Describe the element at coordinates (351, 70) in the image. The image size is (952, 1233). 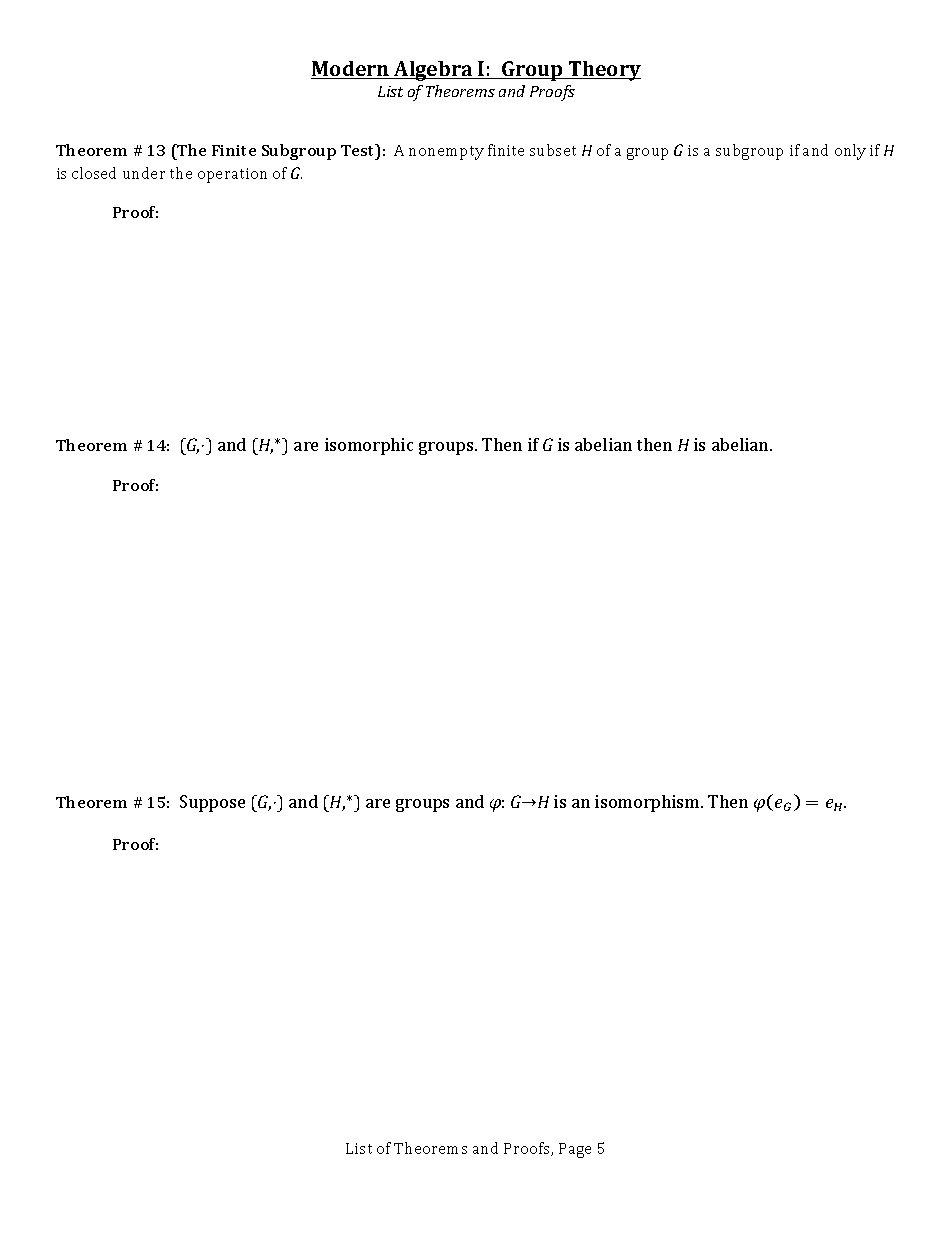
I see `Modern` at that location.
